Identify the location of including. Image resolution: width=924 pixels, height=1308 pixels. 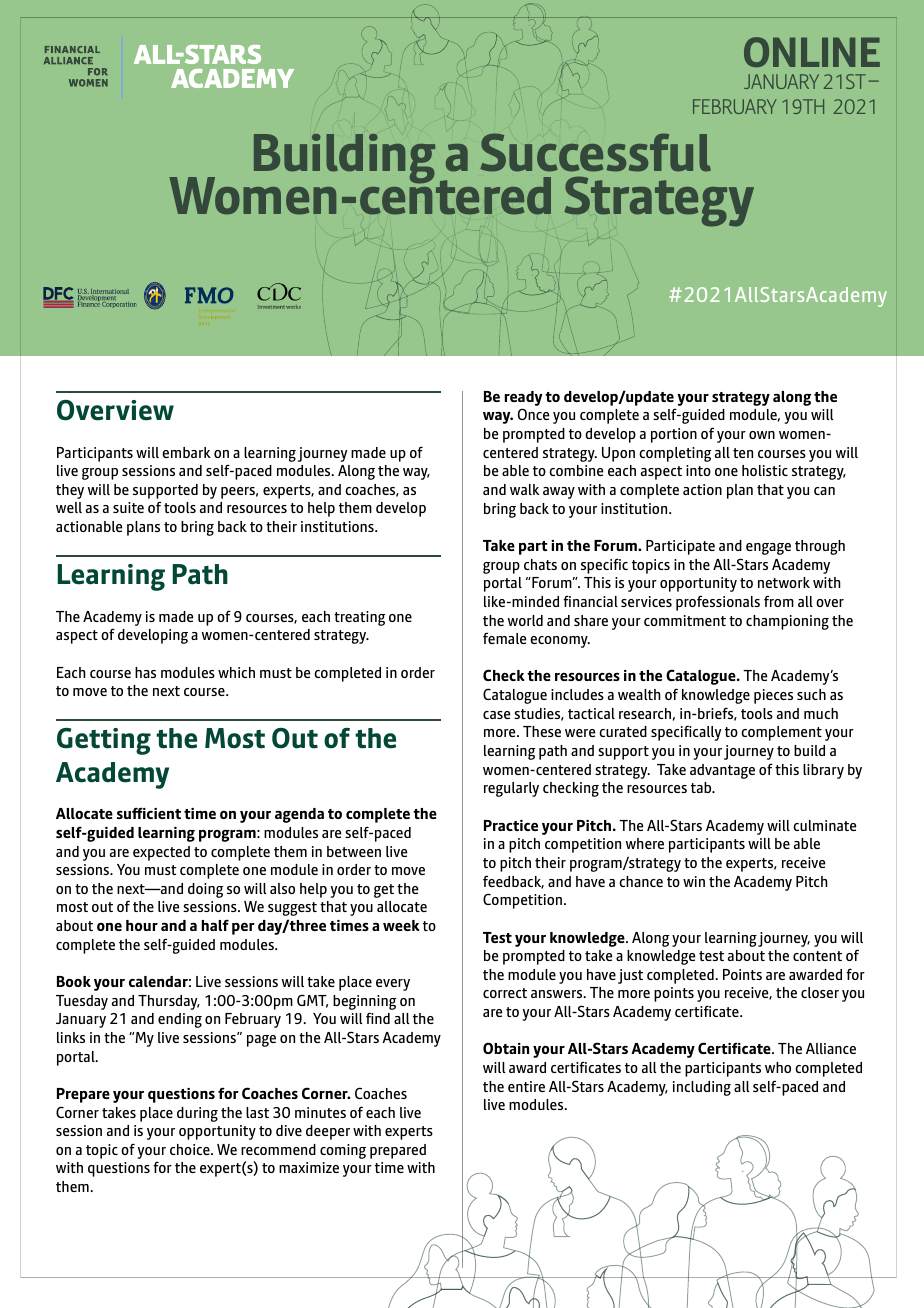
(702, 1088).
